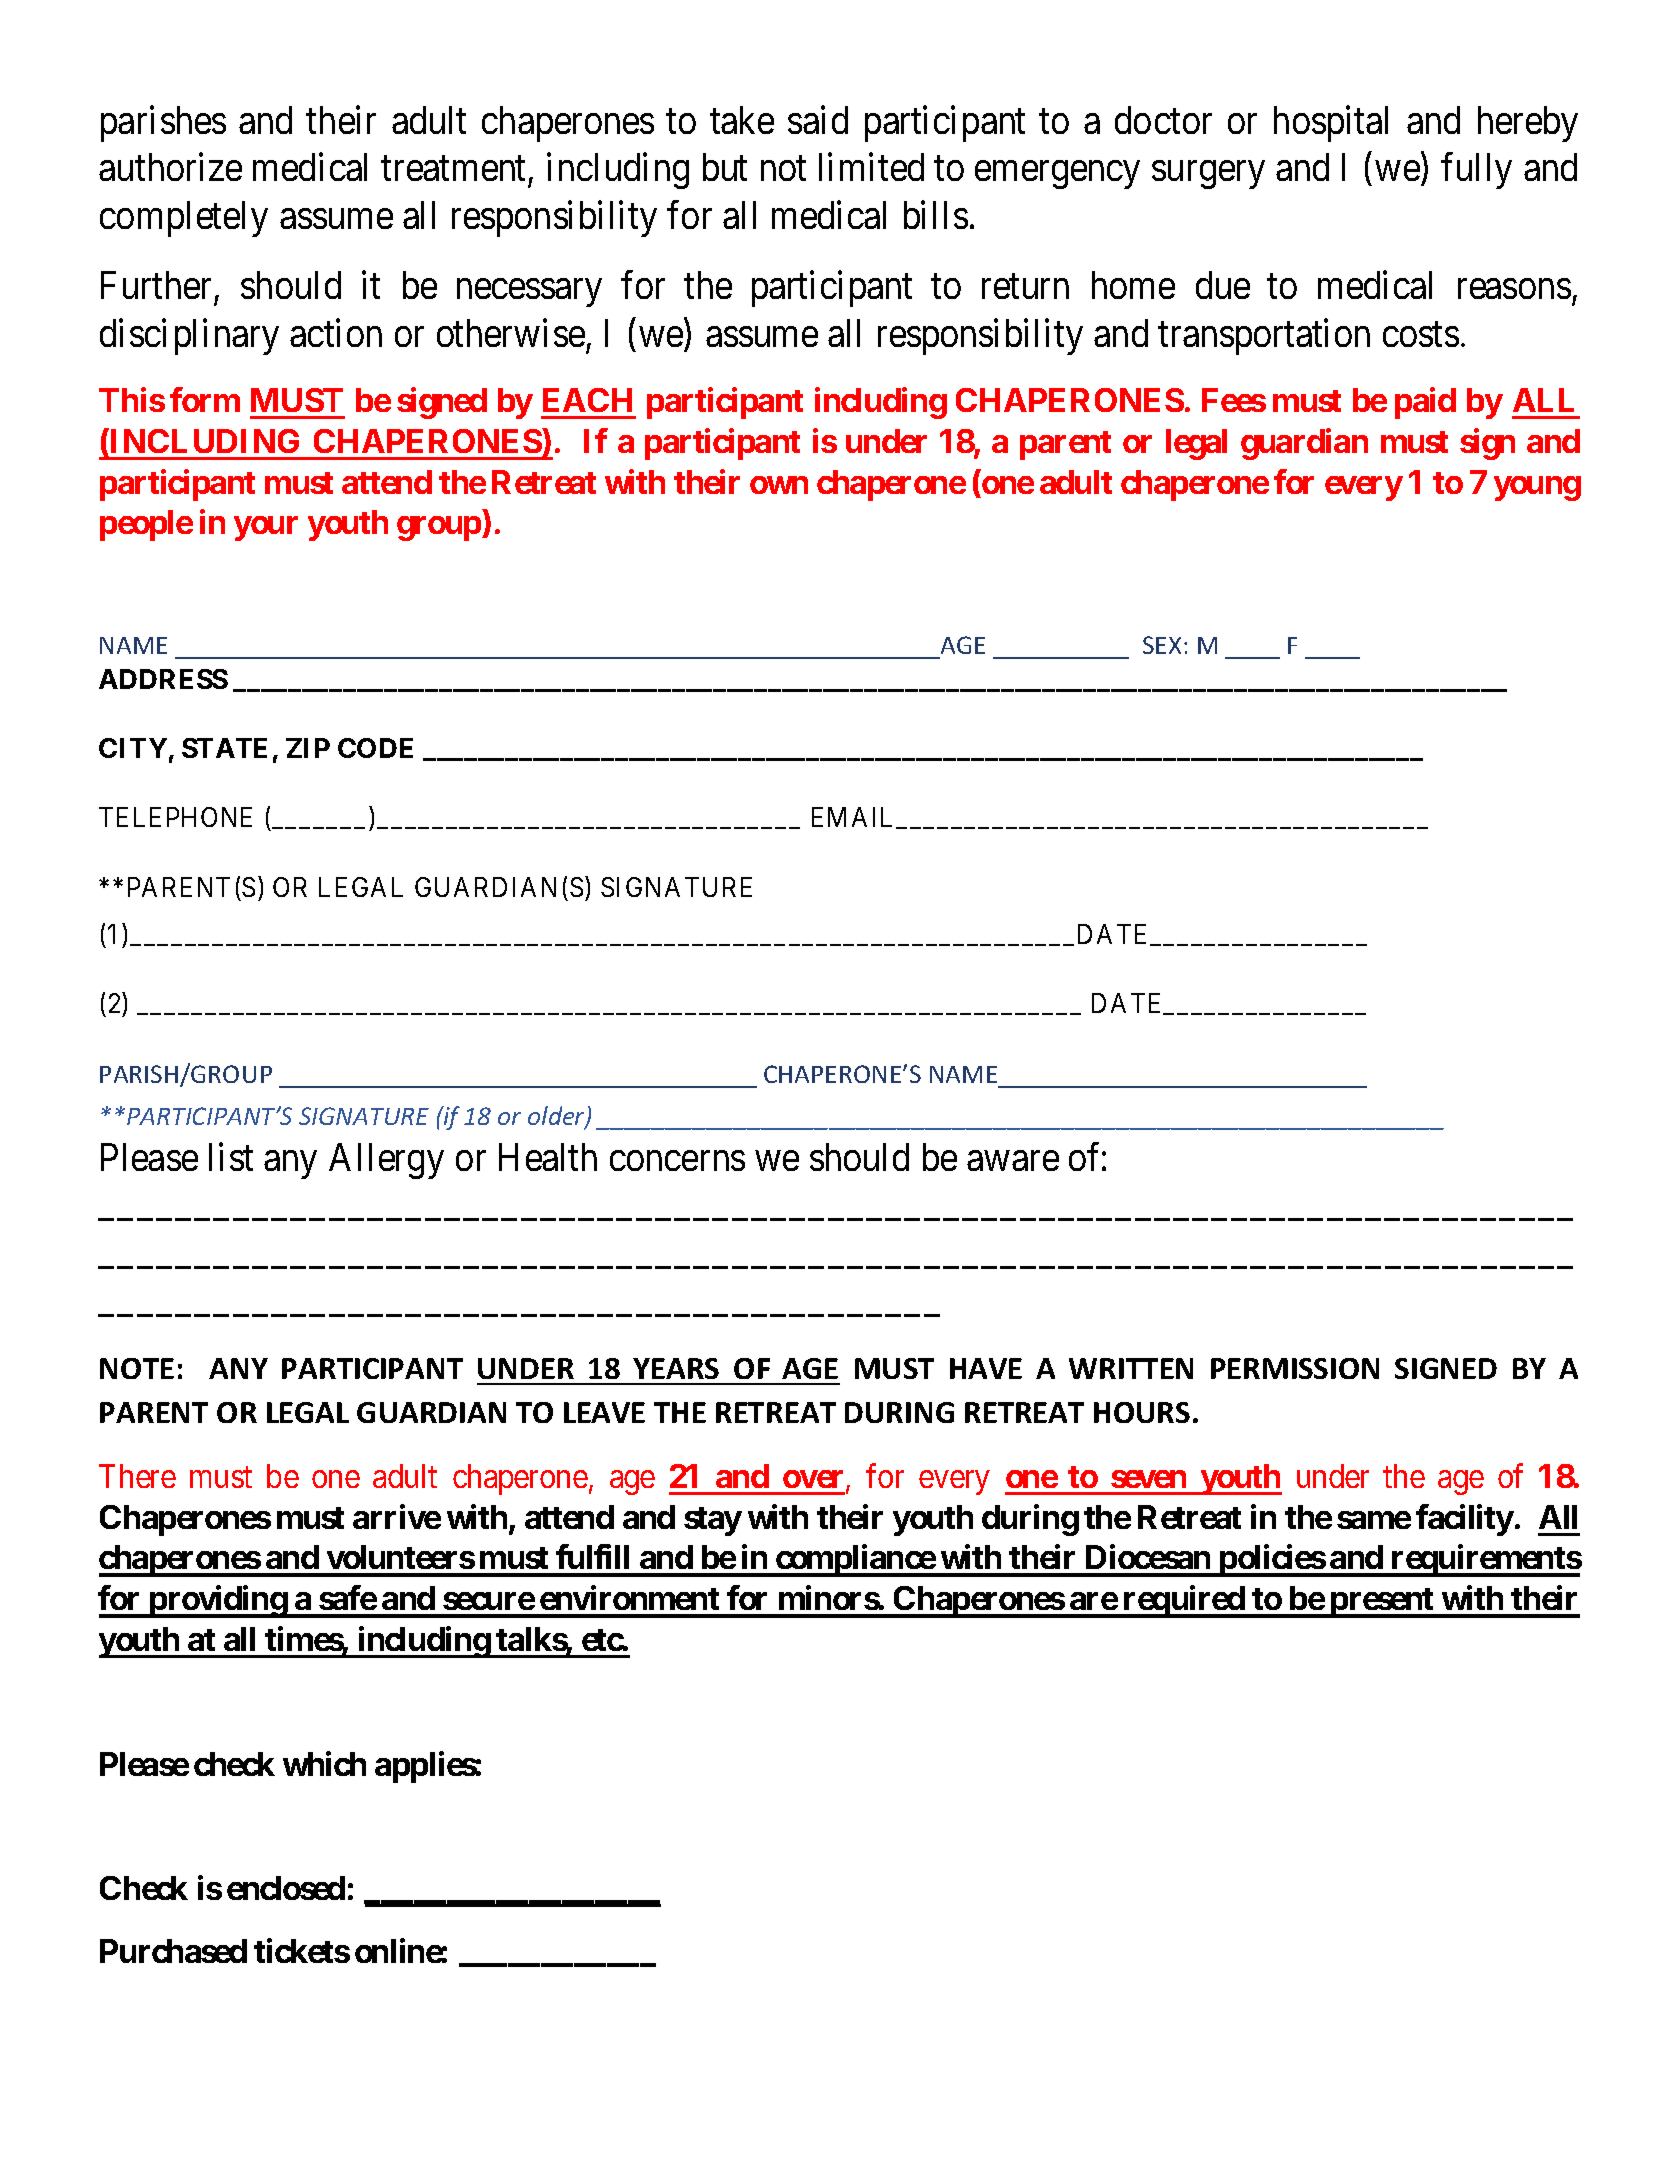 The image size is (1678, 2172). What do you see at coordinates (324, 1763) in the screenshot?
I see `which` at bounding box center [324, 1763].
